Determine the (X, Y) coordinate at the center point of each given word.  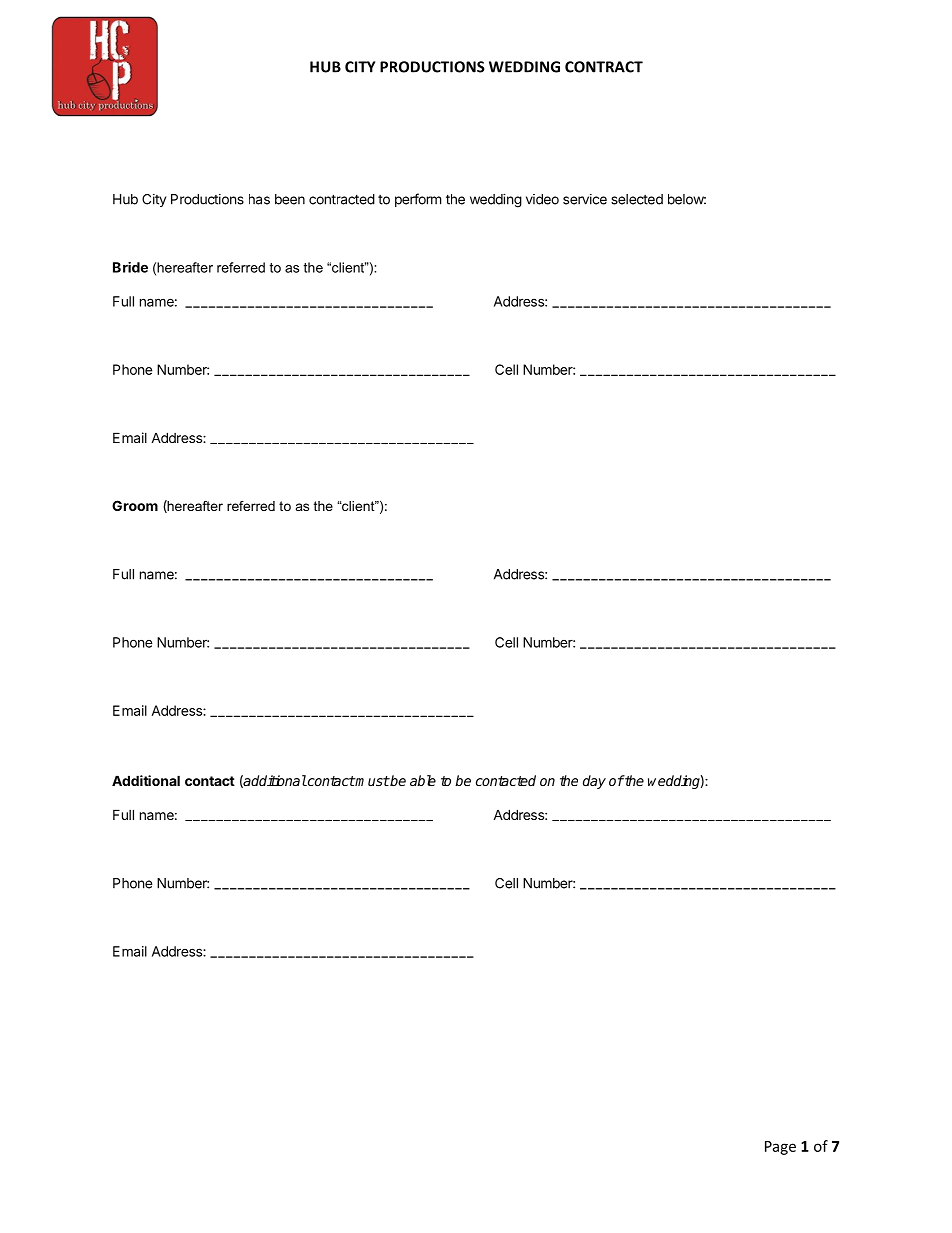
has (259, 199)
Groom (135, 505)
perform (418, 200)
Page (780, 1148)
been (290, 199)
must (372, 781)
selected (637, 199)
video (542, 199)
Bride (130, 267)
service (585, 199)
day (594, 782)
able (423, 780)
